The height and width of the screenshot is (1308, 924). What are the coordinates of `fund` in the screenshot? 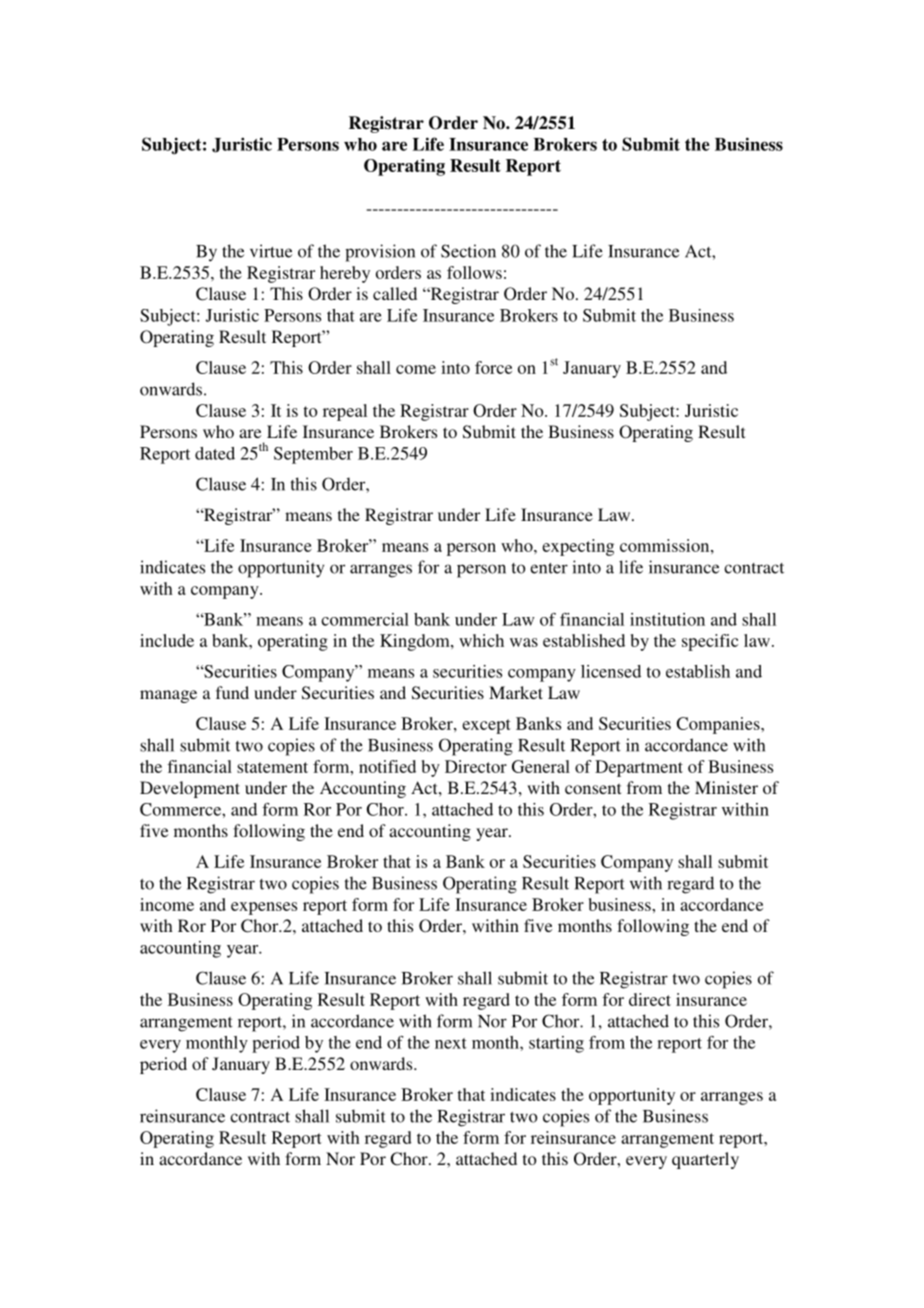 It's located at (232, 692).
